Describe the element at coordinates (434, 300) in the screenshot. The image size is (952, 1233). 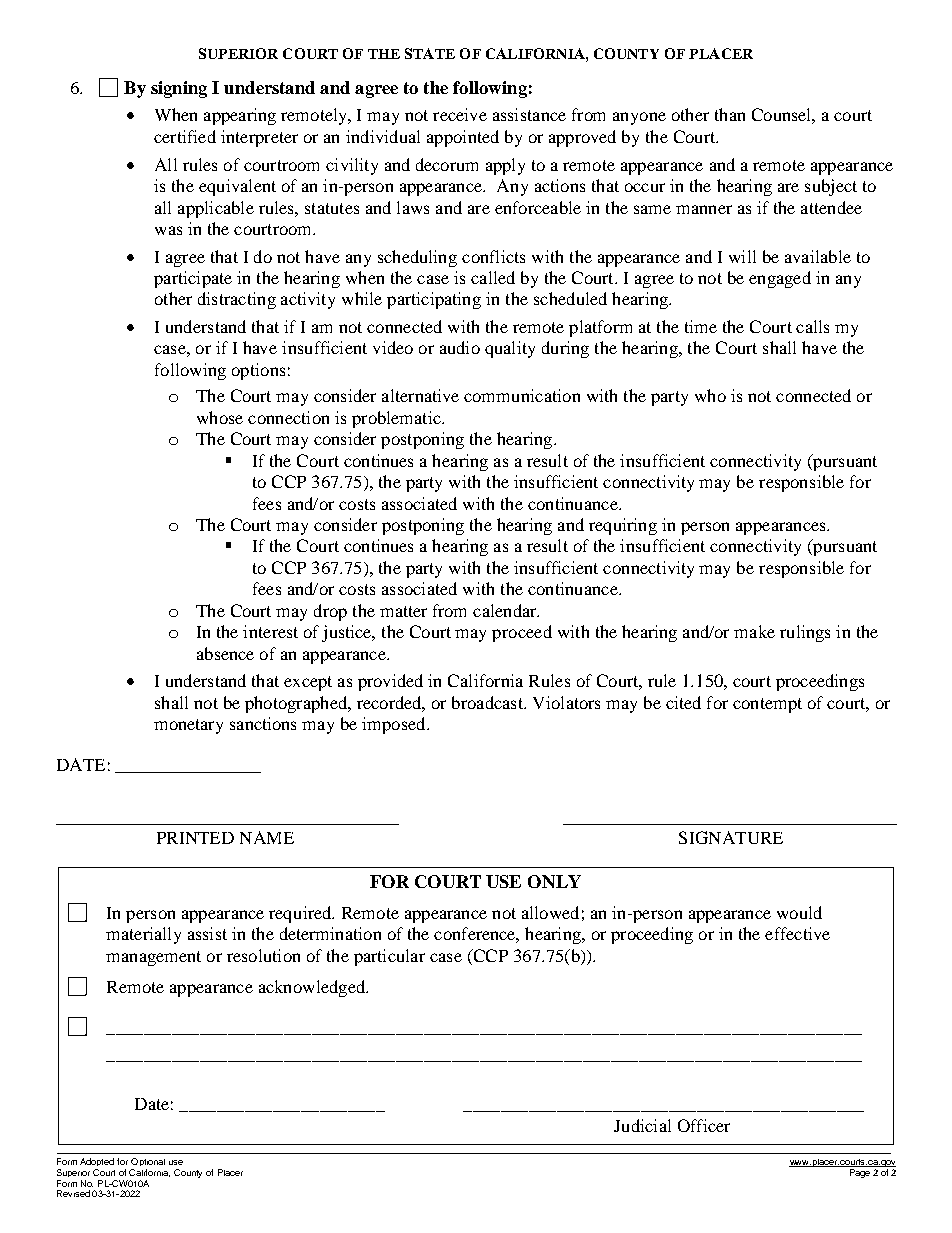
I see `participating` at that location.
